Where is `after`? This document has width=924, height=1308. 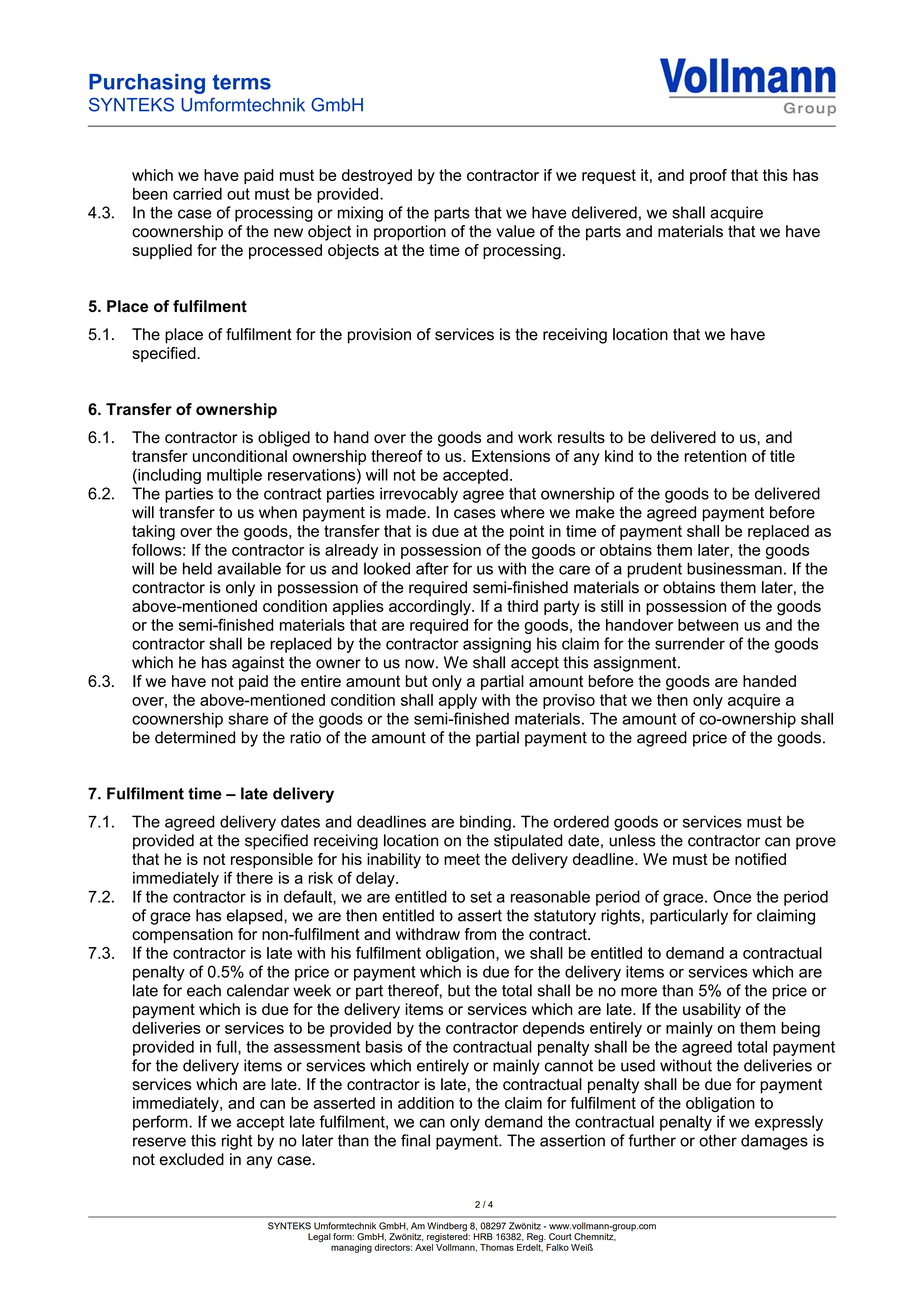 after is located at coordinates (432, 568).
